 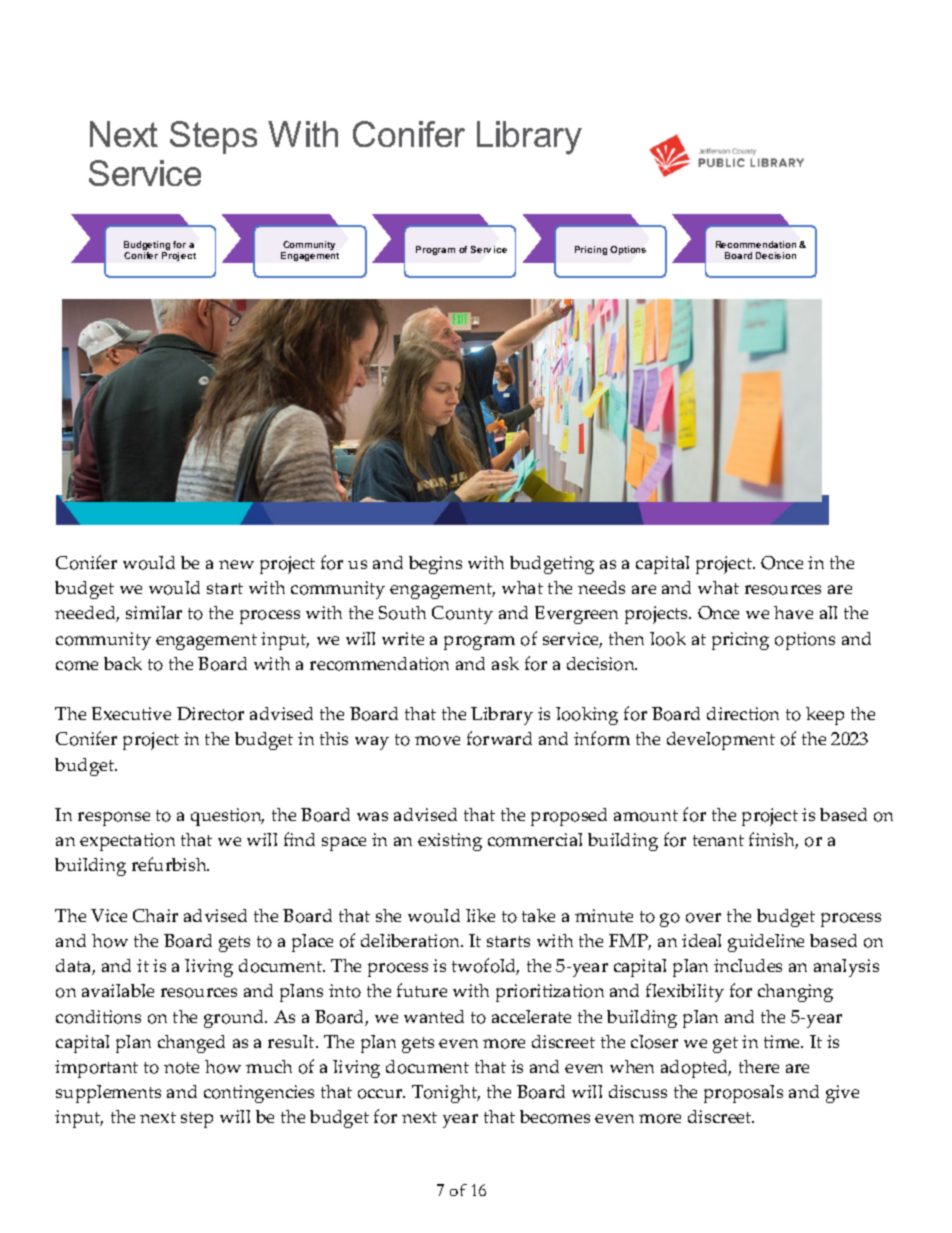 What do you see at coordinates (435, 565) in the screenshot?
I see `begins` at bounding box center [435, 565].
